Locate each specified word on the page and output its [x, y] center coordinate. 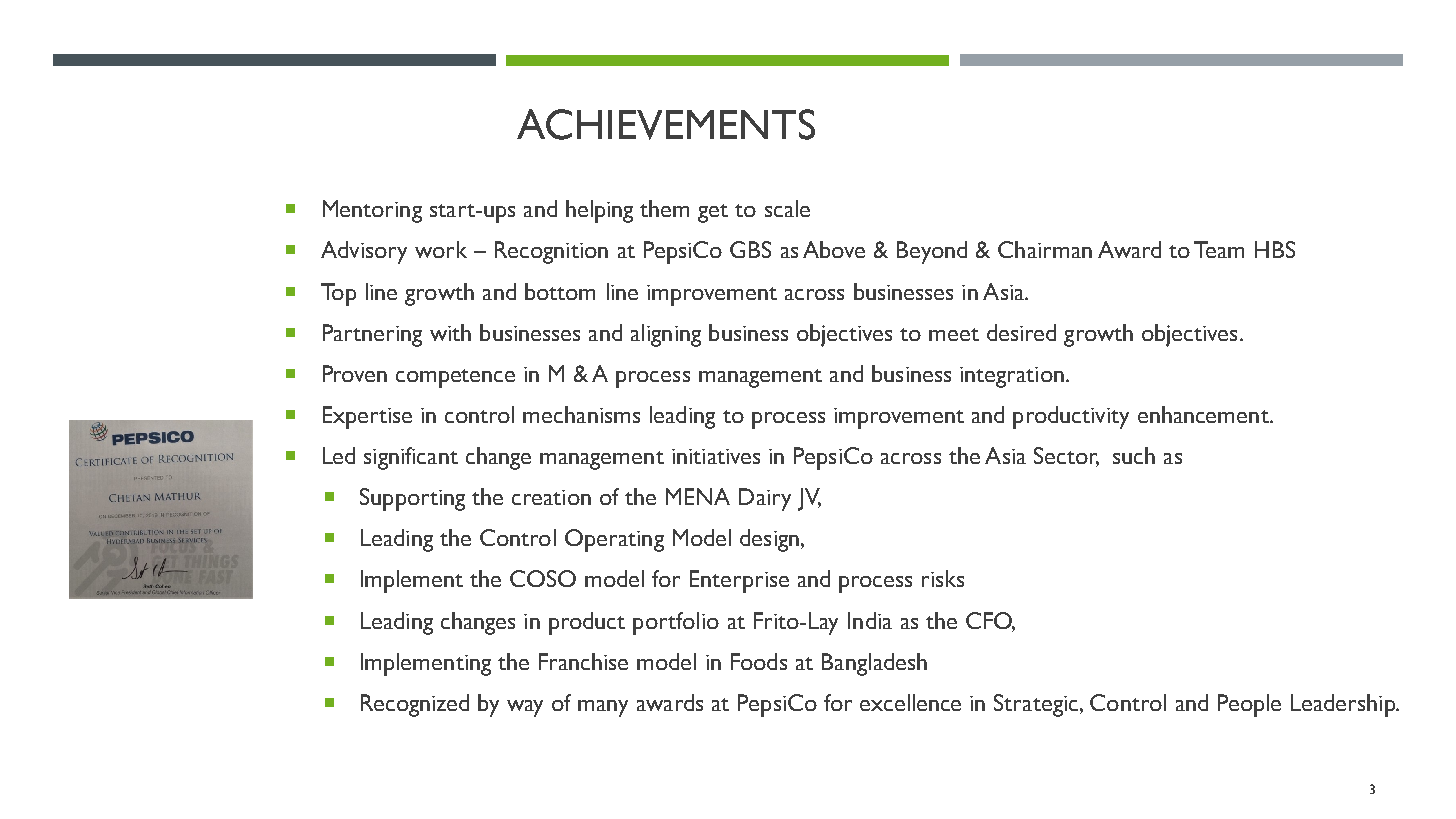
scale [787, 208]
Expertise [367, 417]
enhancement [1204, 414]
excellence [910, 702]
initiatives [716, 456]
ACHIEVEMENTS [666, 124]
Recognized [415, 705]
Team [1219, 249]
